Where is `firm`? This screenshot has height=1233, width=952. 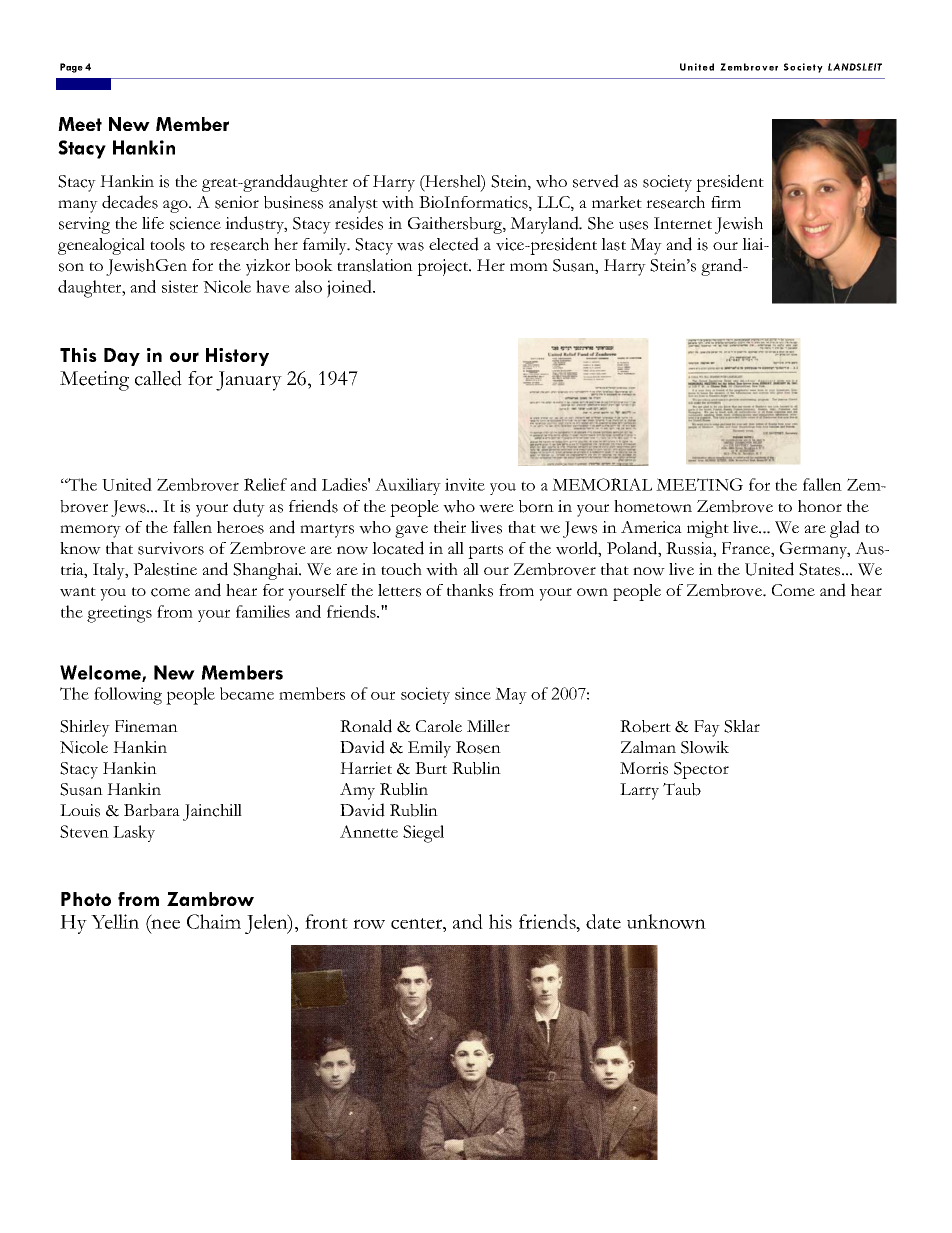 firm is located at coordinates (726, 202).
